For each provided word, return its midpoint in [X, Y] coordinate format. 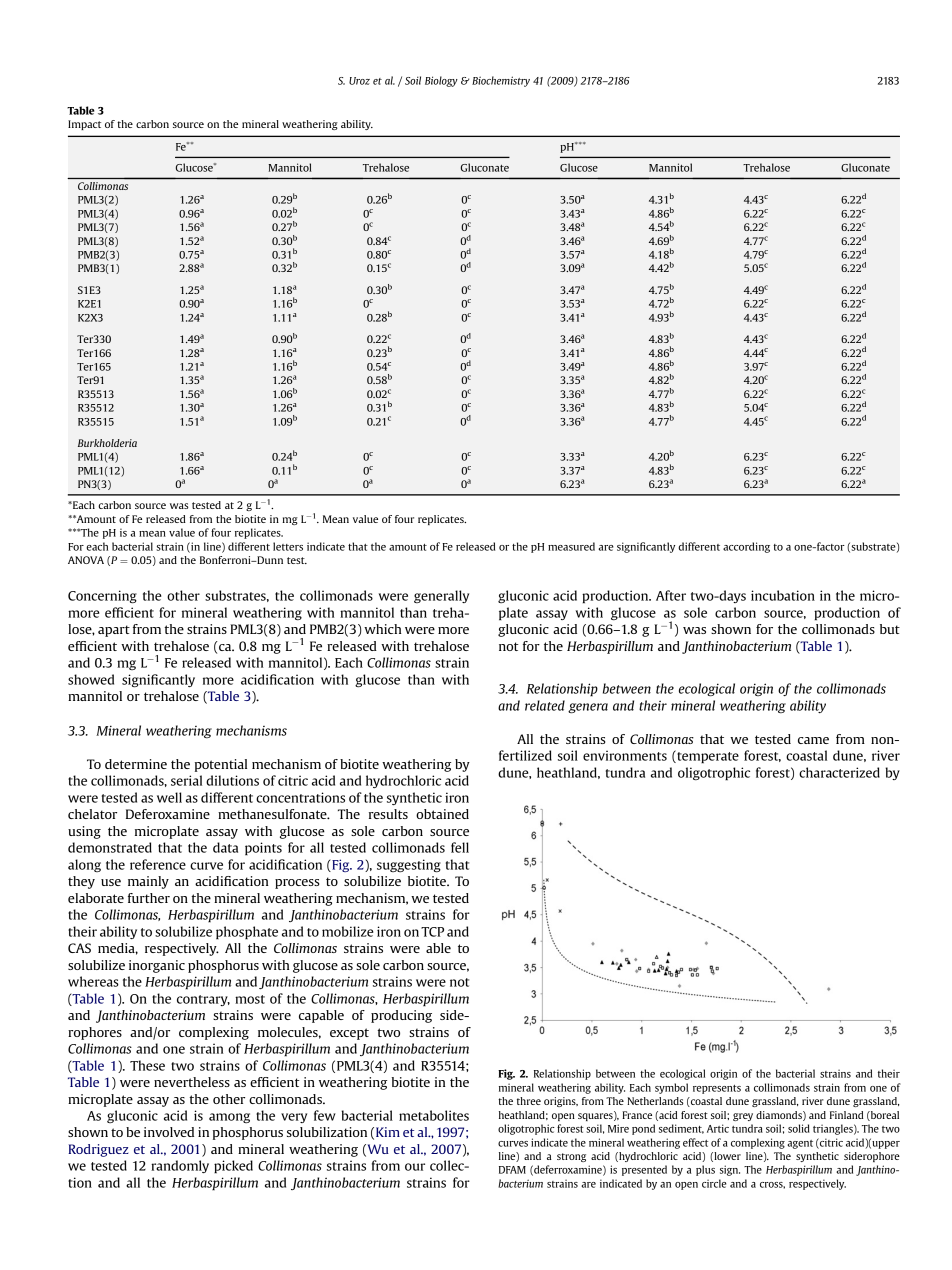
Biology [441, 81]
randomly [180, 1166]
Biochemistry [501, 81]
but [890, 629]
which [382, 629]
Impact [84, 125]
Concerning [102, 597]
